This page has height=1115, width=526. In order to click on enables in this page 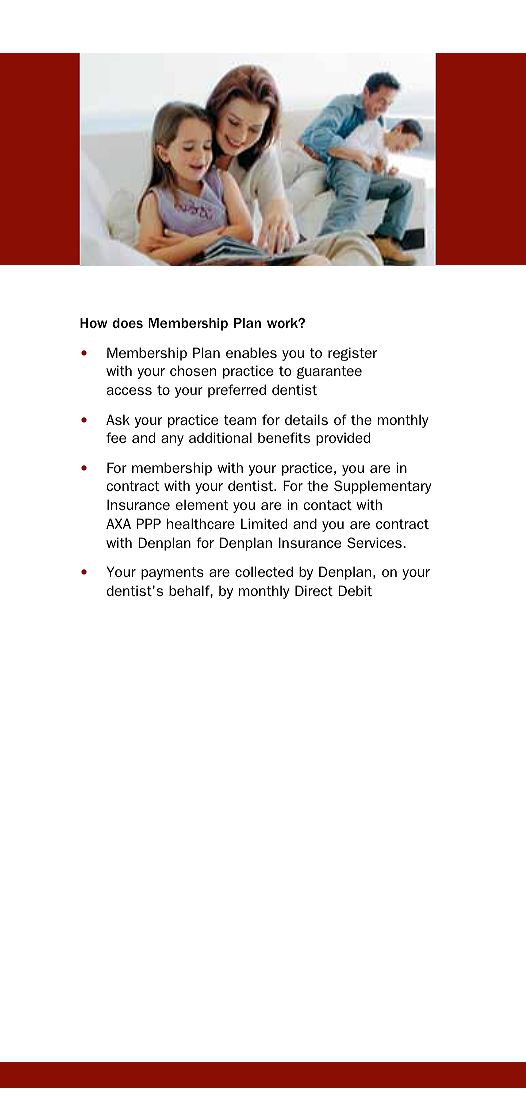, I will do `click(251, 352)`.
